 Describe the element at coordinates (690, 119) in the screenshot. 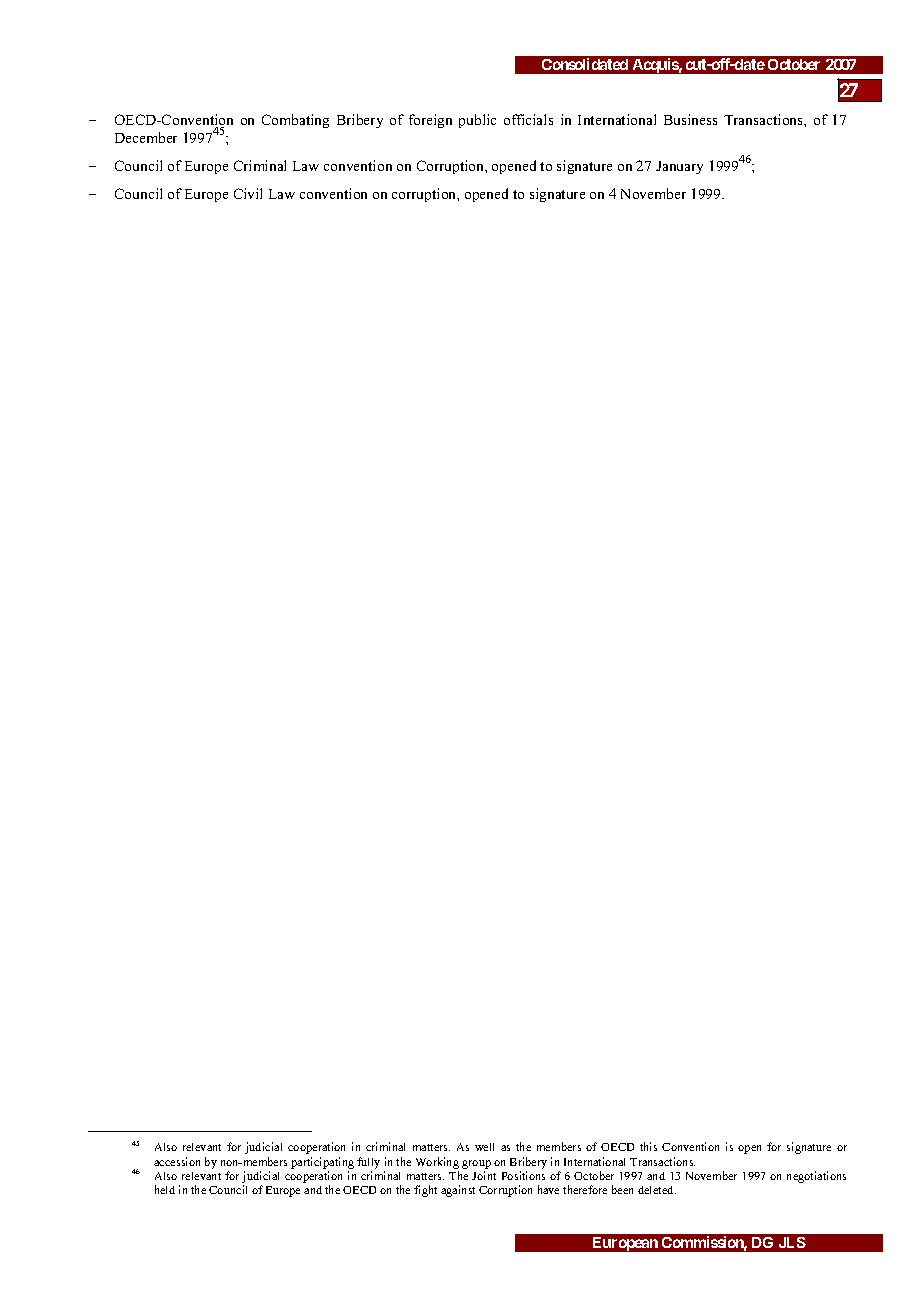

I see `Business` at that location.
